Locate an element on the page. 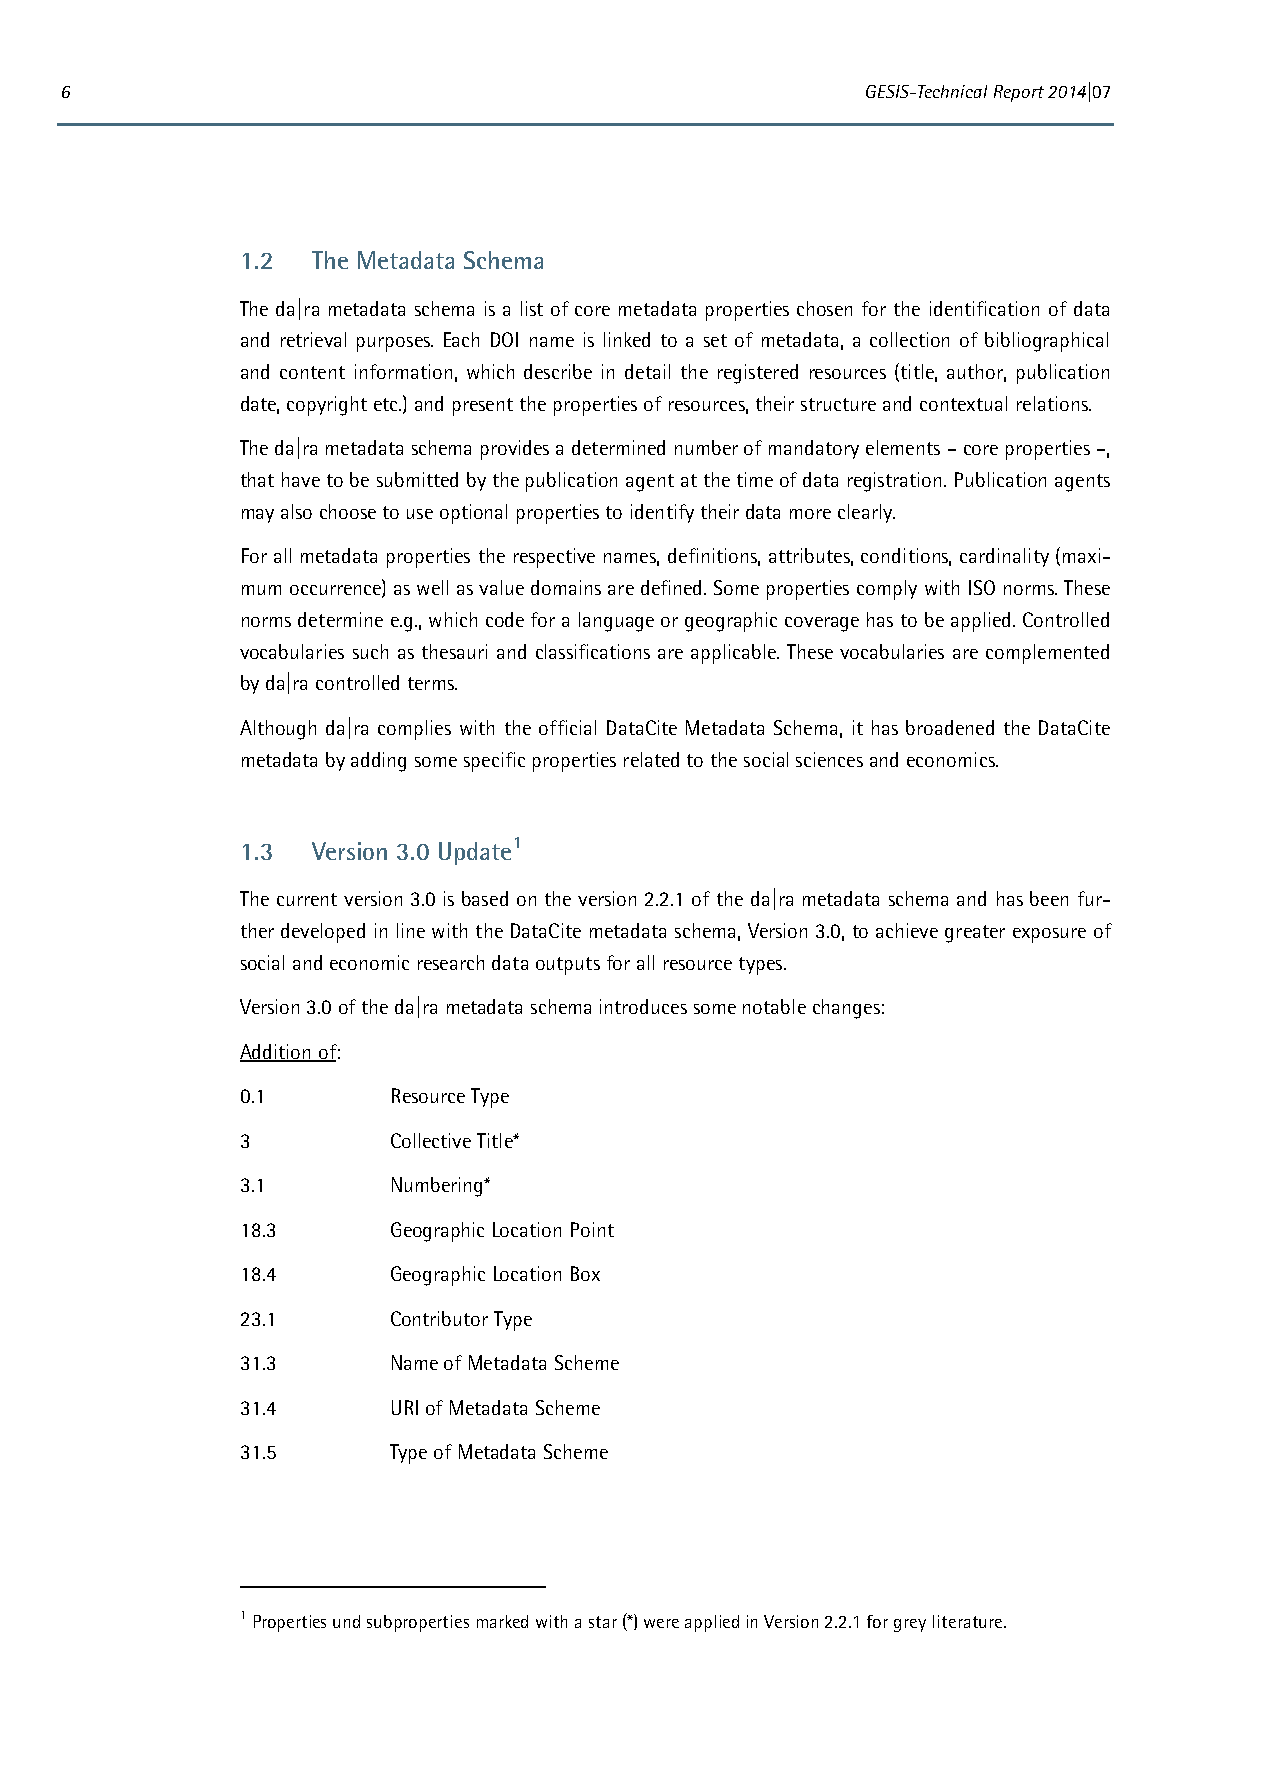  such is located at coordinates (370, 651).
